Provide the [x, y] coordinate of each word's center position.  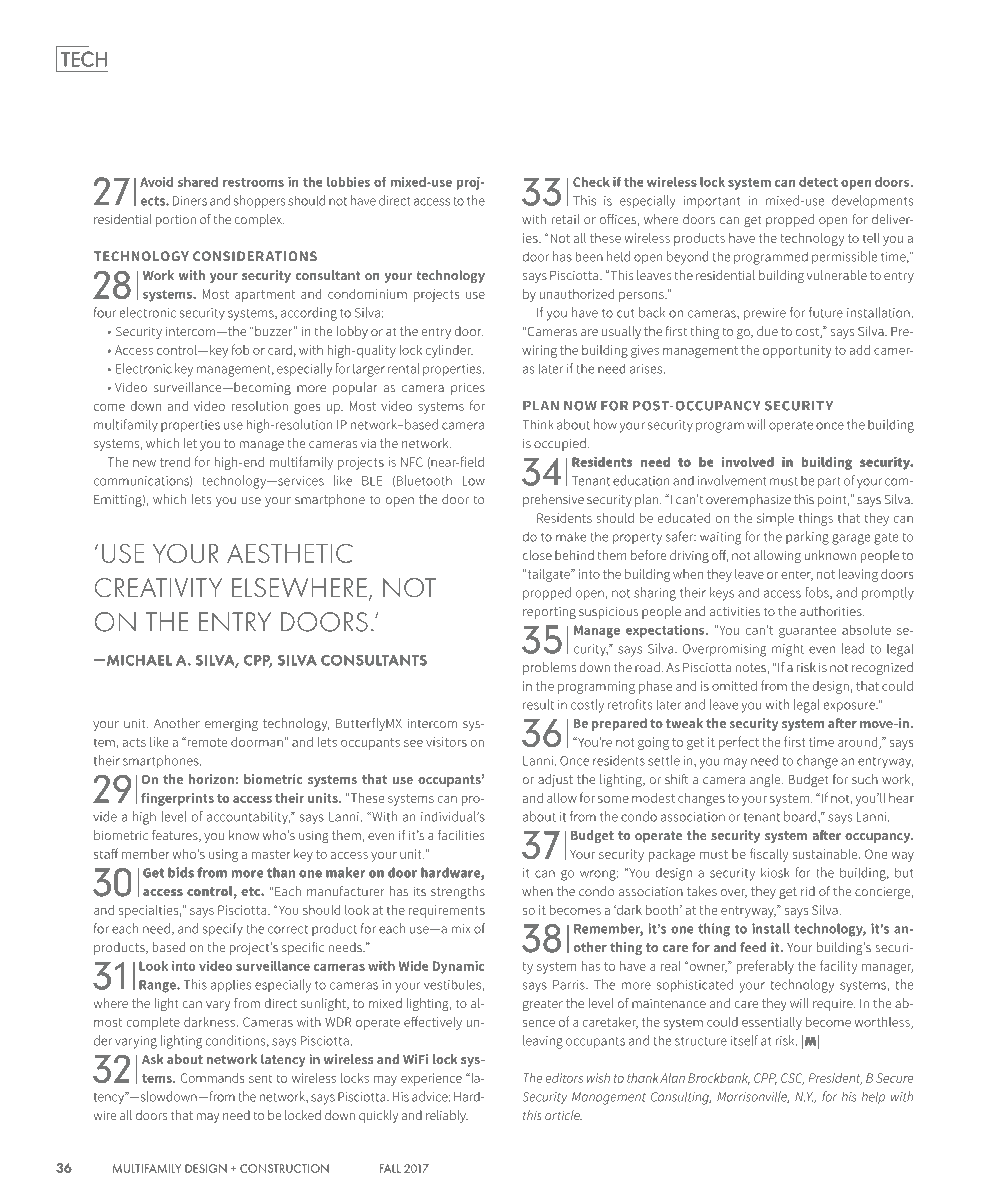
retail [565, 219]
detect [818, 182]
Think [538, 424]
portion [176, 221]
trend [175, 462]
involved [748, 462]
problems [549, 668]
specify [223, 930]
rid [808, 891]
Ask [153, 1059]
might [788, 650]
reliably [447, 1116]
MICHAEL [138, 660]
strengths [458, 892]
